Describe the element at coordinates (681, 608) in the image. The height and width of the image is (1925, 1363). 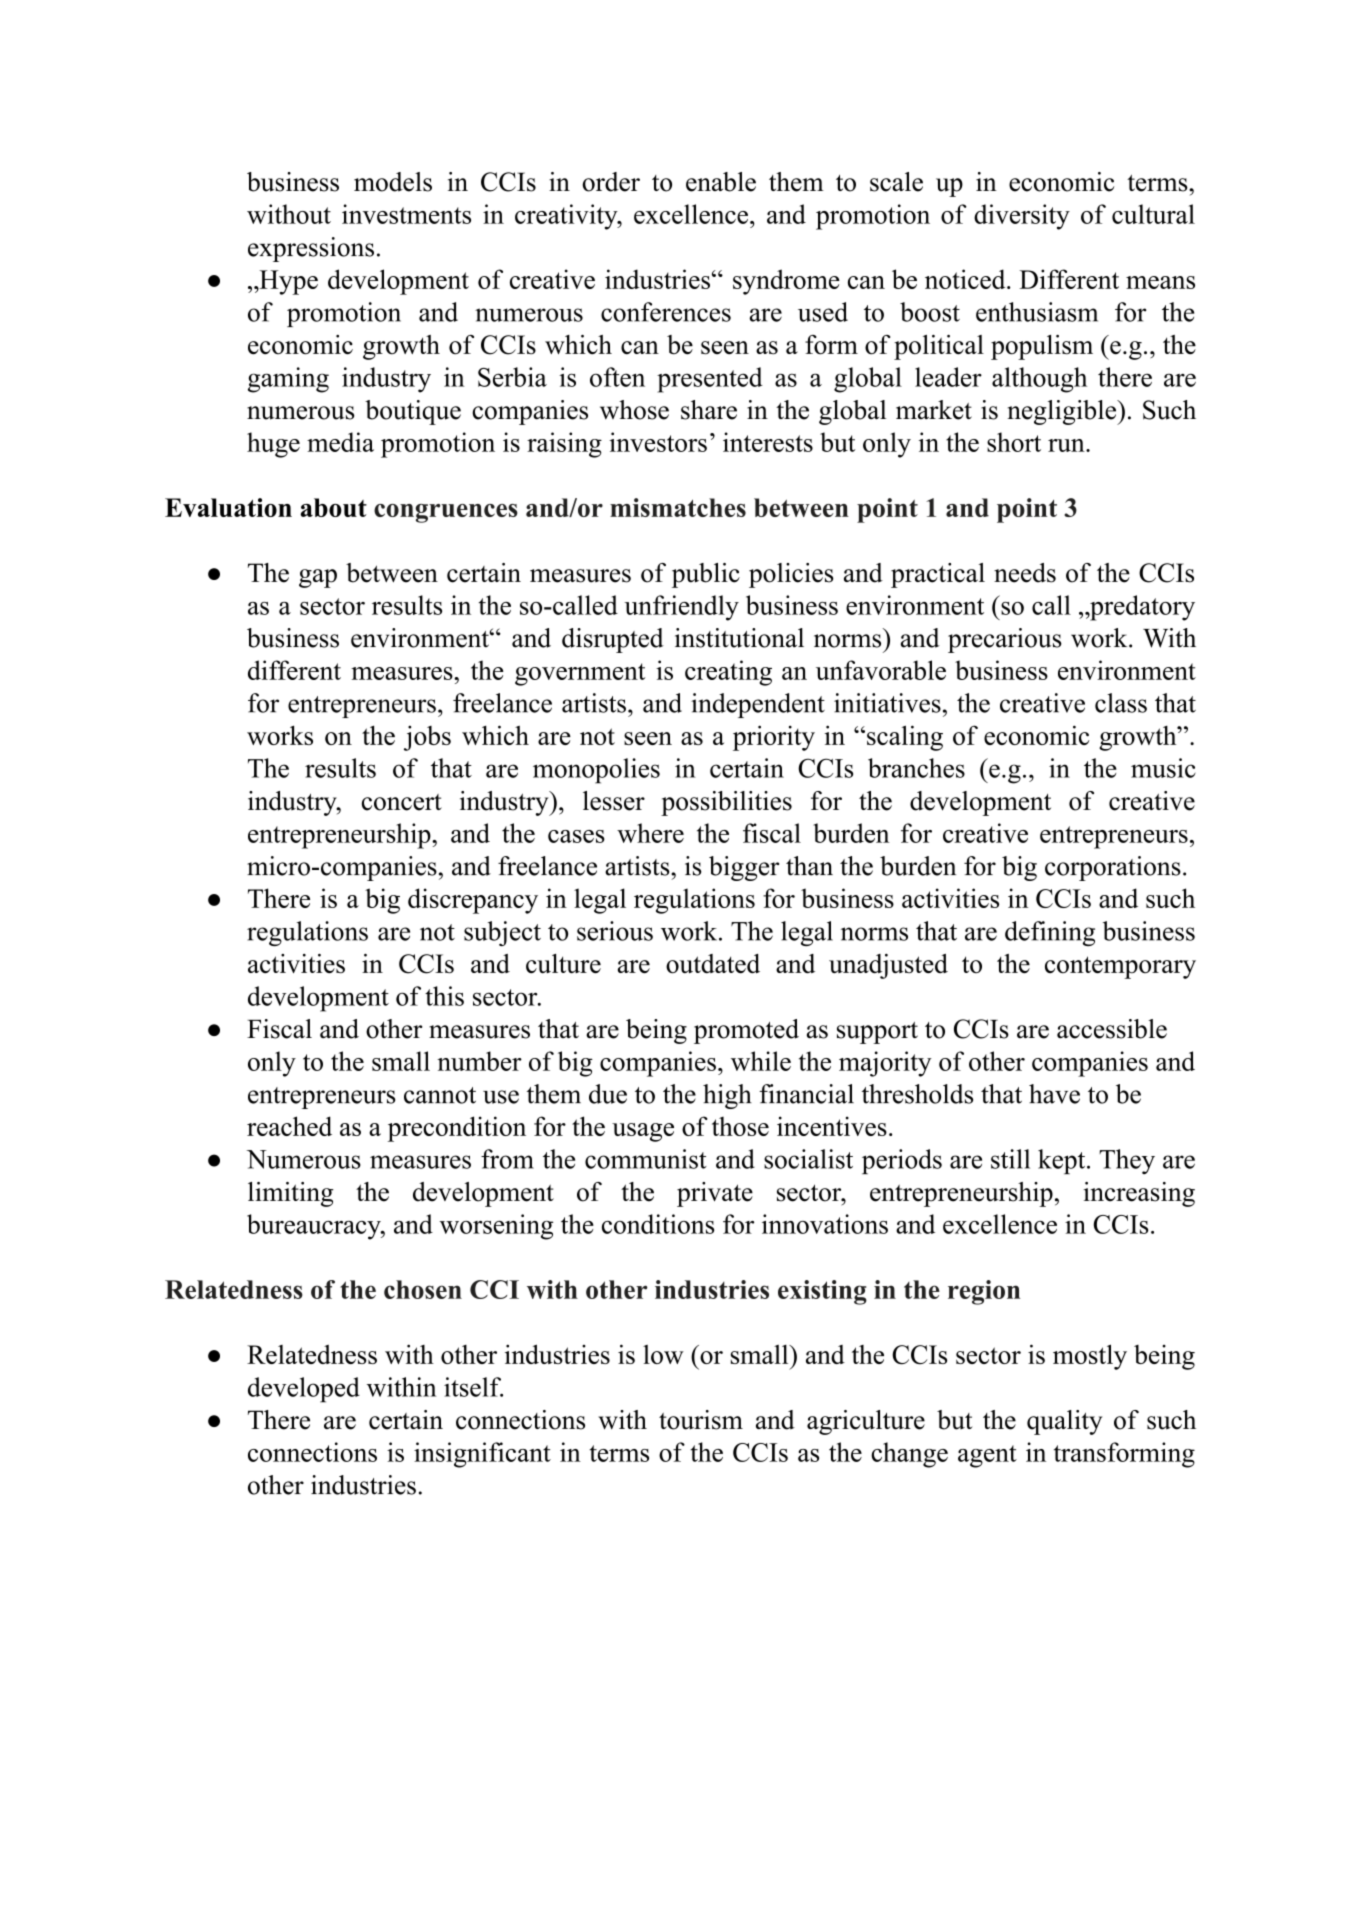
I see `unfriendly` at that location.
